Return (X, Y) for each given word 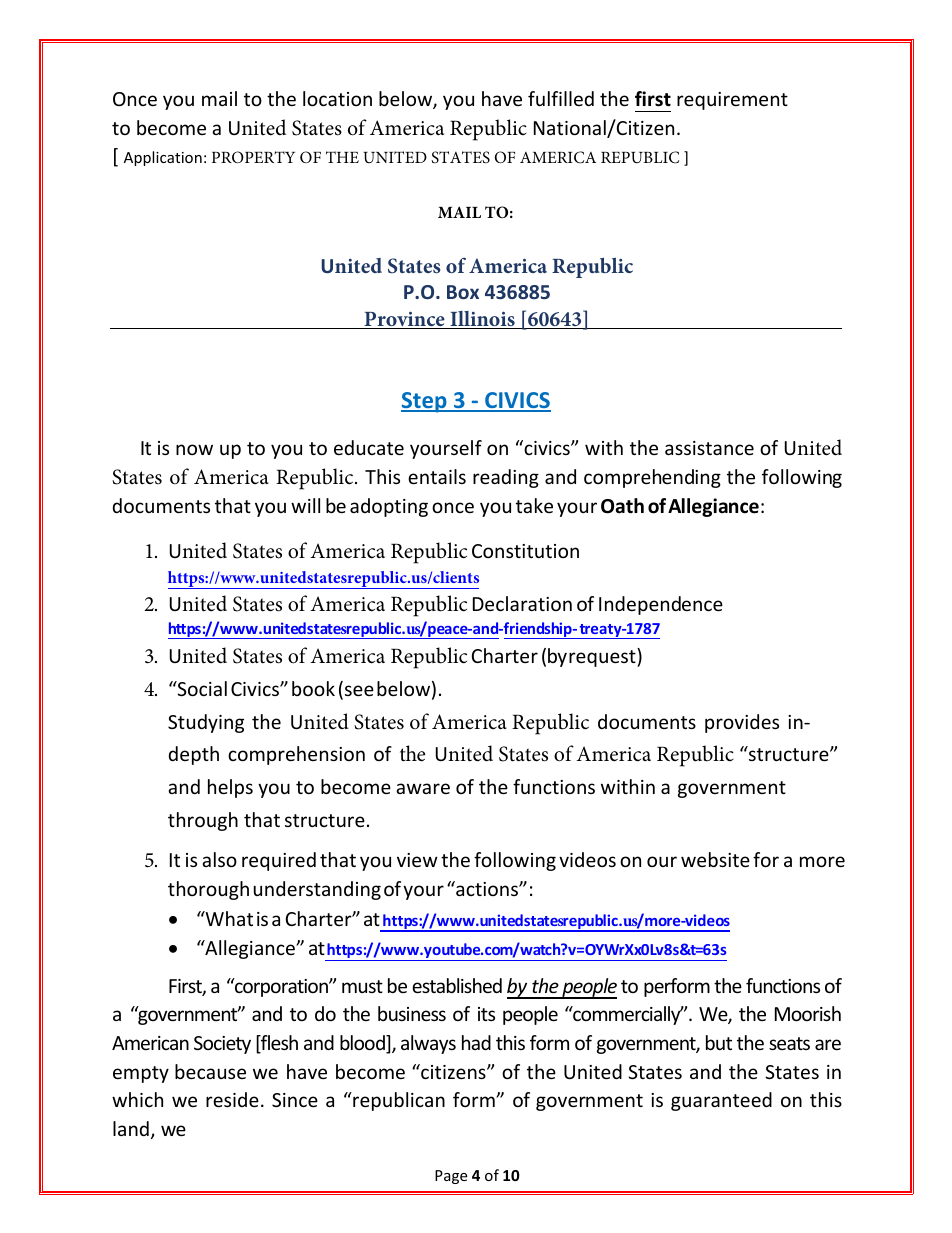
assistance (709, 448)
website (715, 859)
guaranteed (721, 1101)
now (194, 449)
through (203, 821)
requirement (732, 101)
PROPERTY (253, 157)
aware (423, 788)
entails (437, 476)
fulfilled (561, 98)
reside (232, 1099)
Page (451, 1177)
